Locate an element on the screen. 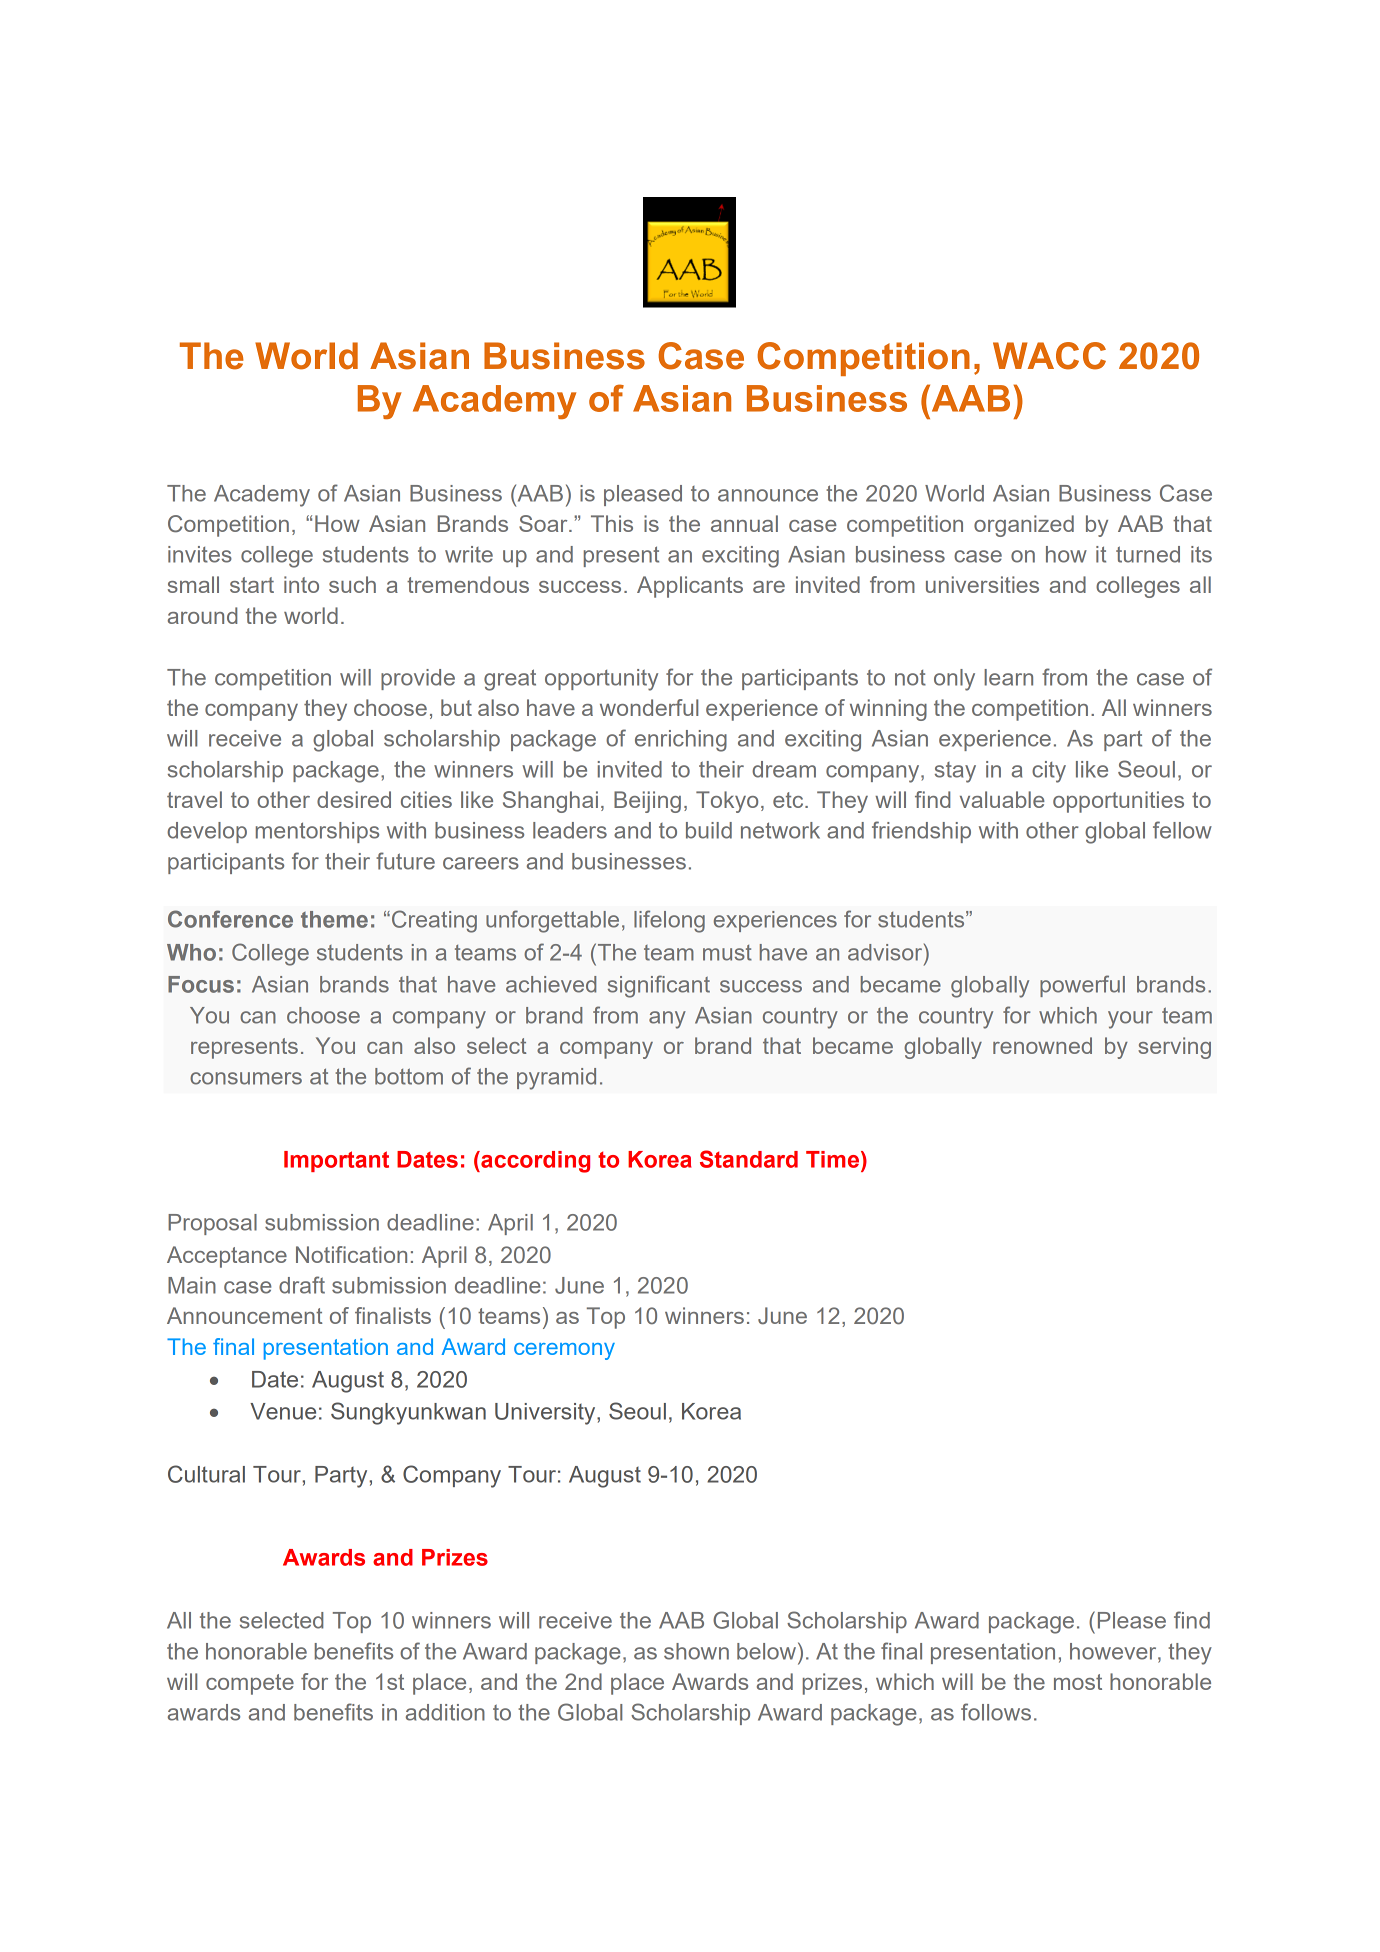  WACC is located at coordinates (1049, 356).
